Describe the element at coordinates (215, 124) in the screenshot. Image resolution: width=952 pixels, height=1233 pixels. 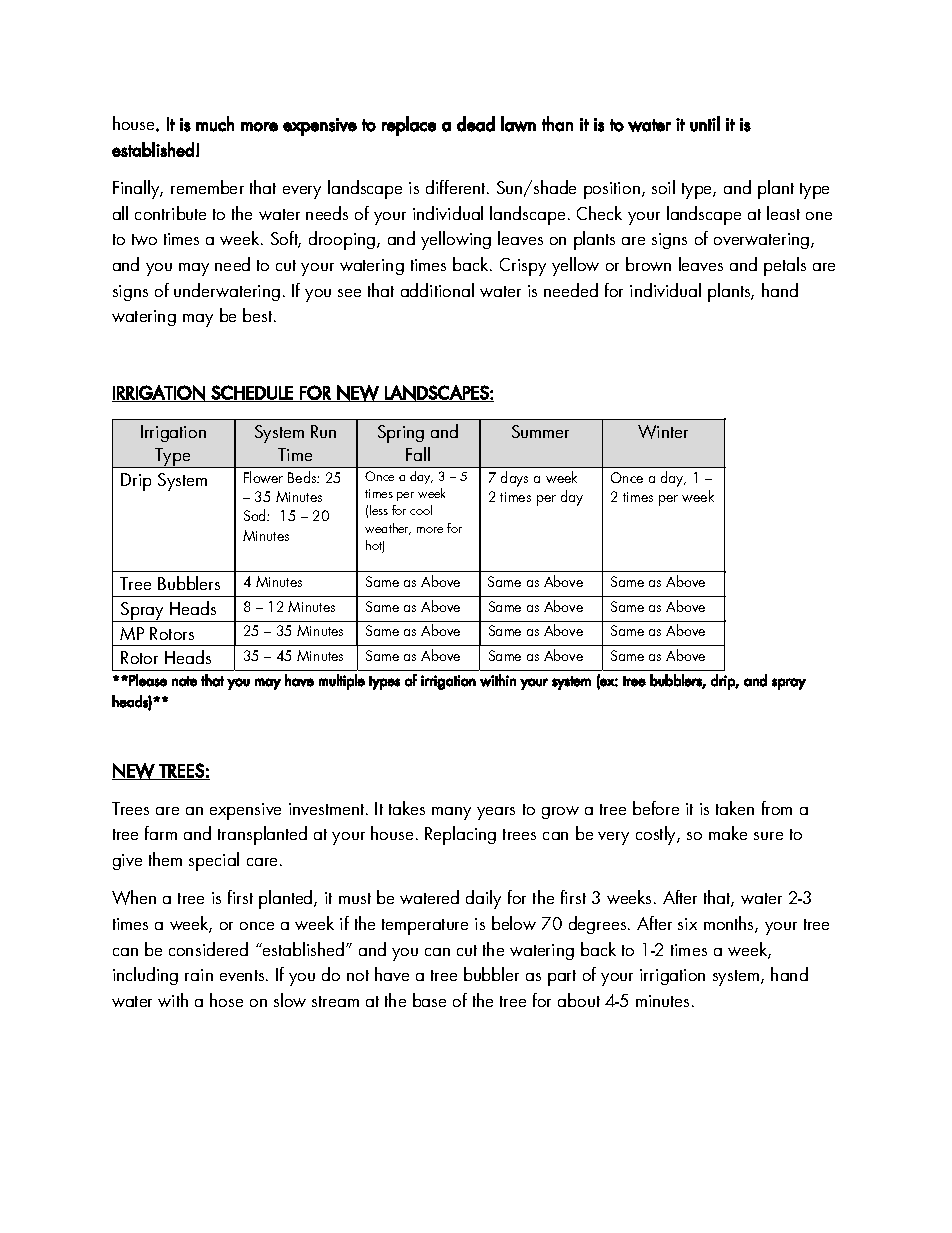
I see `much` at that location.
